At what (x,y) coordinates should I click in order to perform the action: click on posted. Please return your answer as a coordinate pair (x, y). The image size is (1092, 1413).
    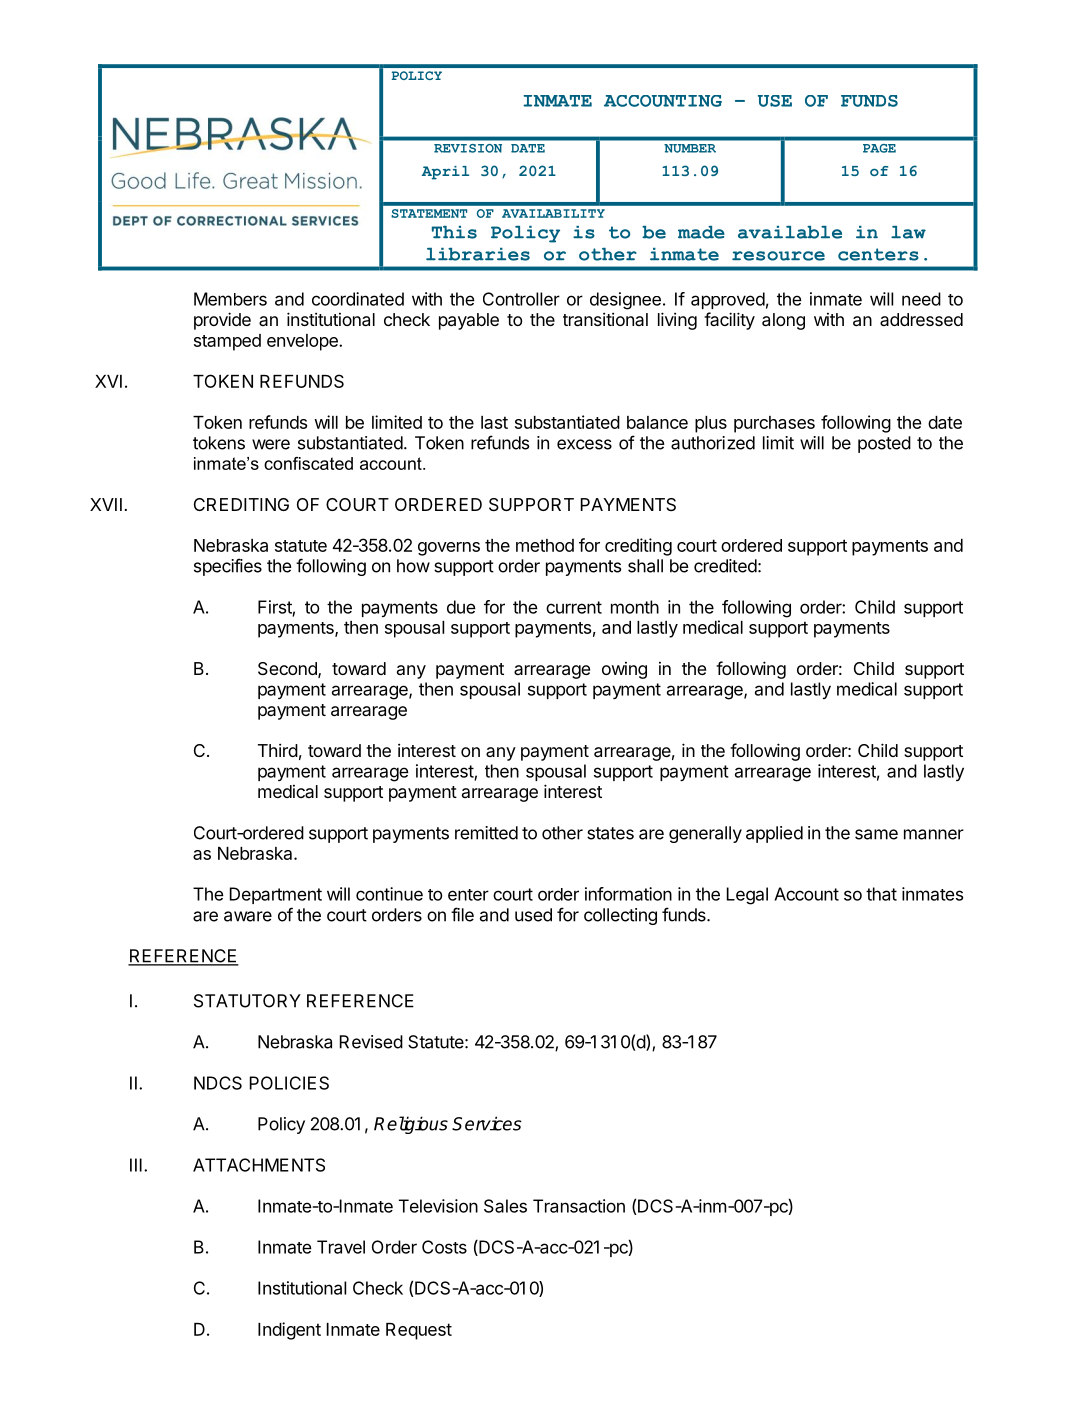
    Looking at the image, I should click on (884, 444).
